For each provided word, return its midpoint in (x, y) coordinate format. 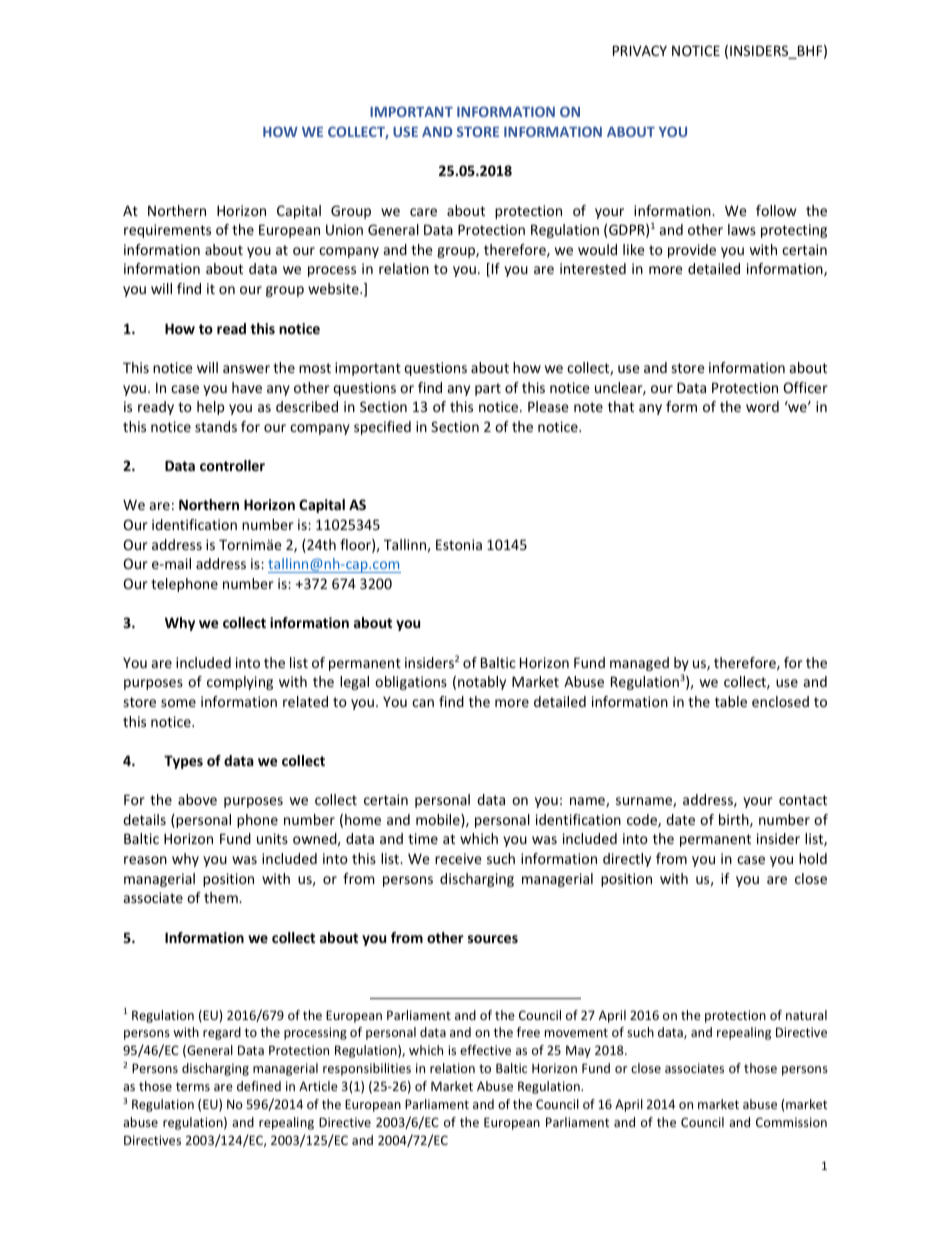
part (488, 389)
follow (776, 210)
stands (216, 426)
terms (193, 1086)
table (731, 701)
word (762, 406)
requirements (167, 231)
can (423, 703)
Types (183, 762)
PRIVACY (640, 50)
